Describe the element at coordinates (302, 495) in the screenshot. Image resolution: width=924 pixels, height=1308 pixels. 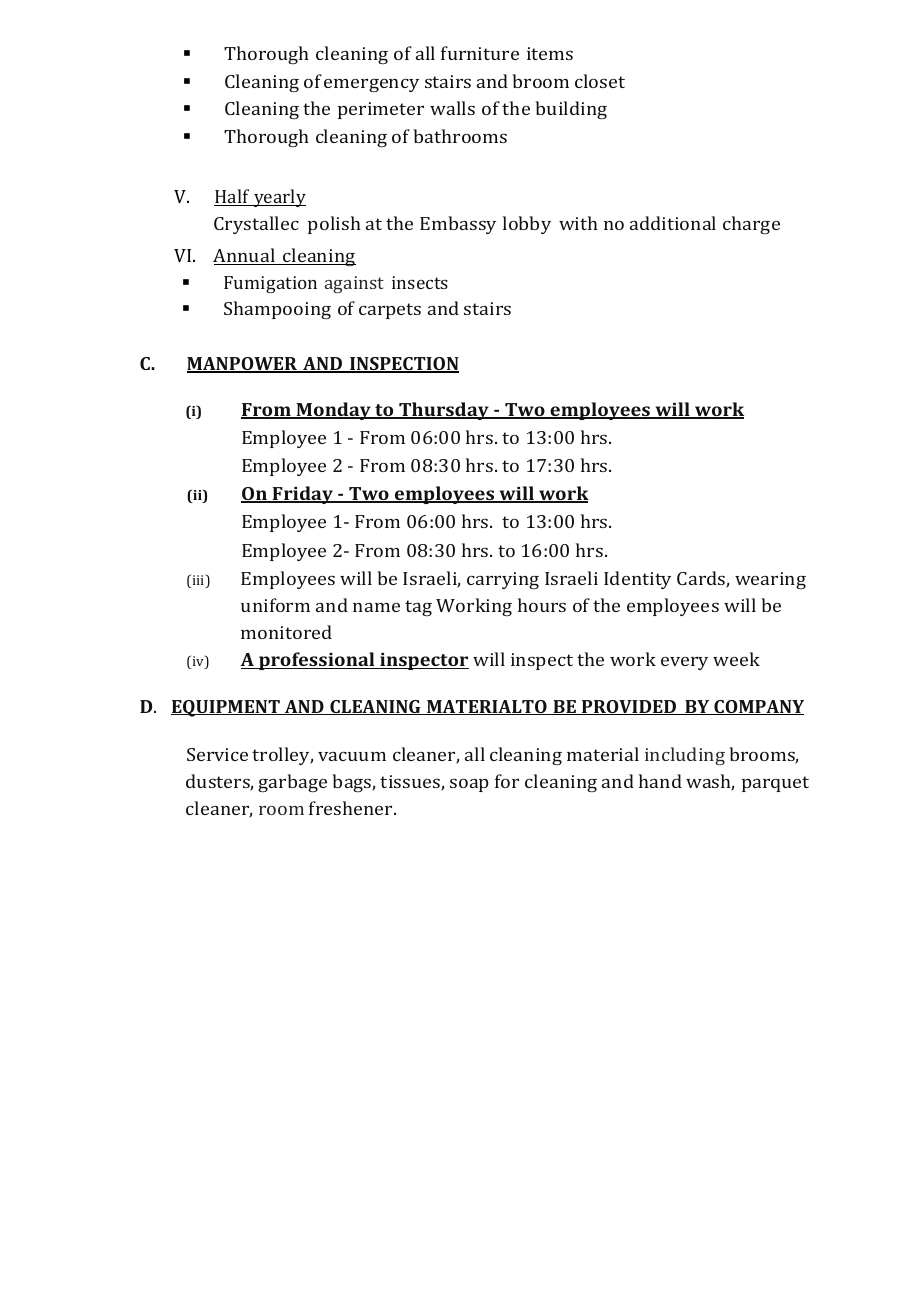
I see `Friday` at that location.
